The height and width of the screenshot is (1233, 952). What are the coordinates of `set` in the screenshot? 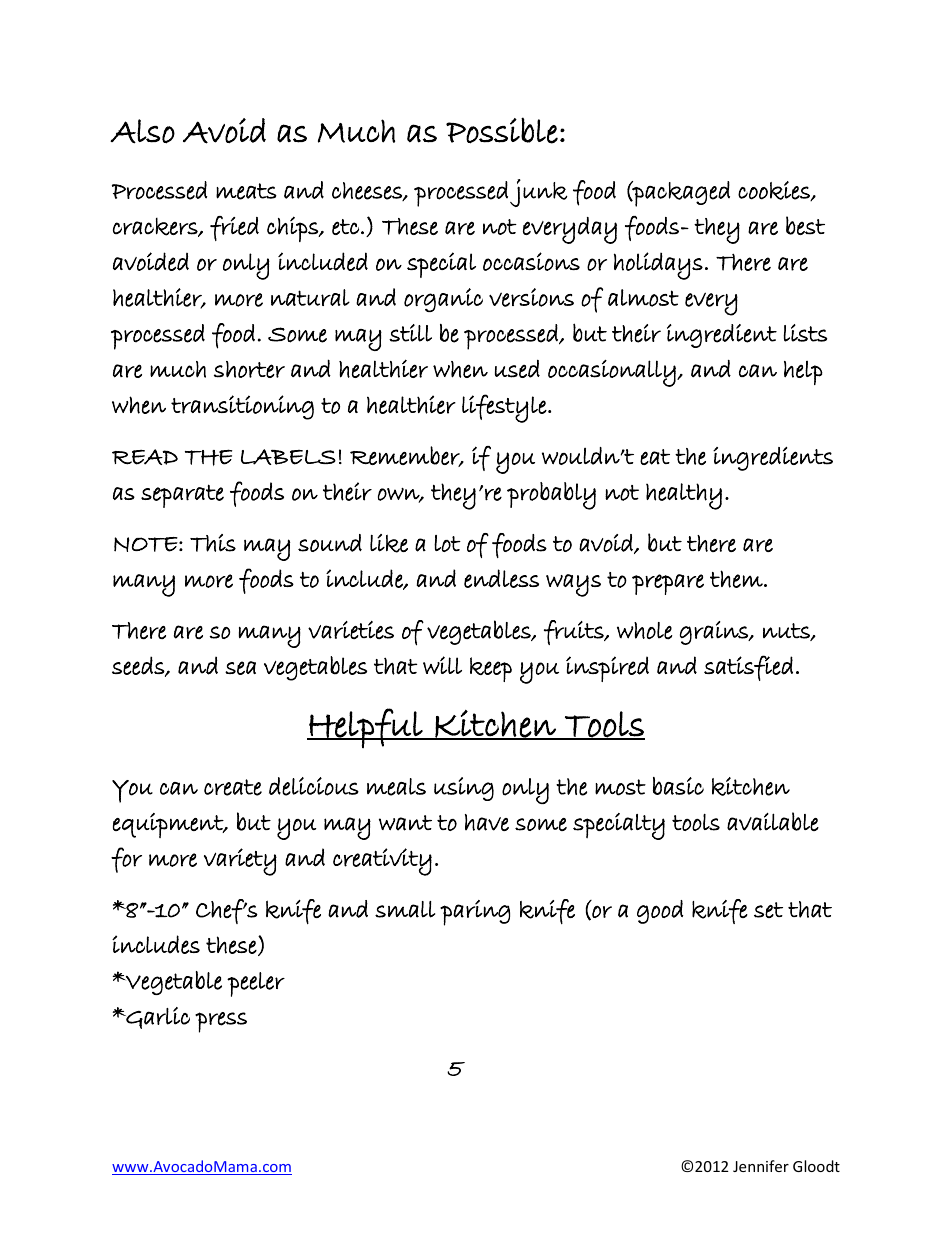 It's located at (768, 910).
